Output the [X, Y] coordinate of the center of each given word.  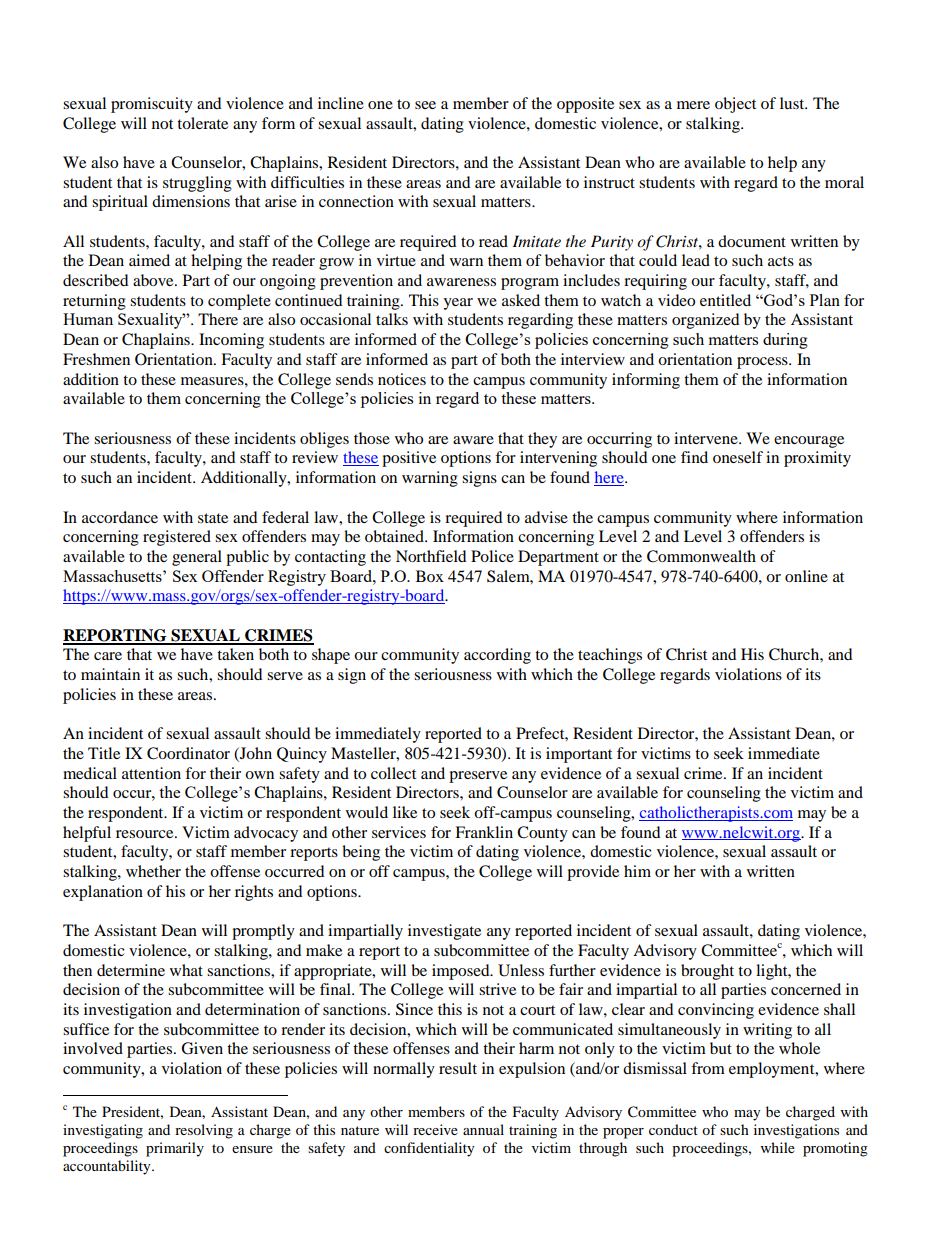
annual [483, 1129]
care [108, 656]
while [778, 1147]
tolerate [202, 123]
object [735, 105]
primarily [175, 1149]
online [806, 576]
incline [341, 103]
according [497, 656]
